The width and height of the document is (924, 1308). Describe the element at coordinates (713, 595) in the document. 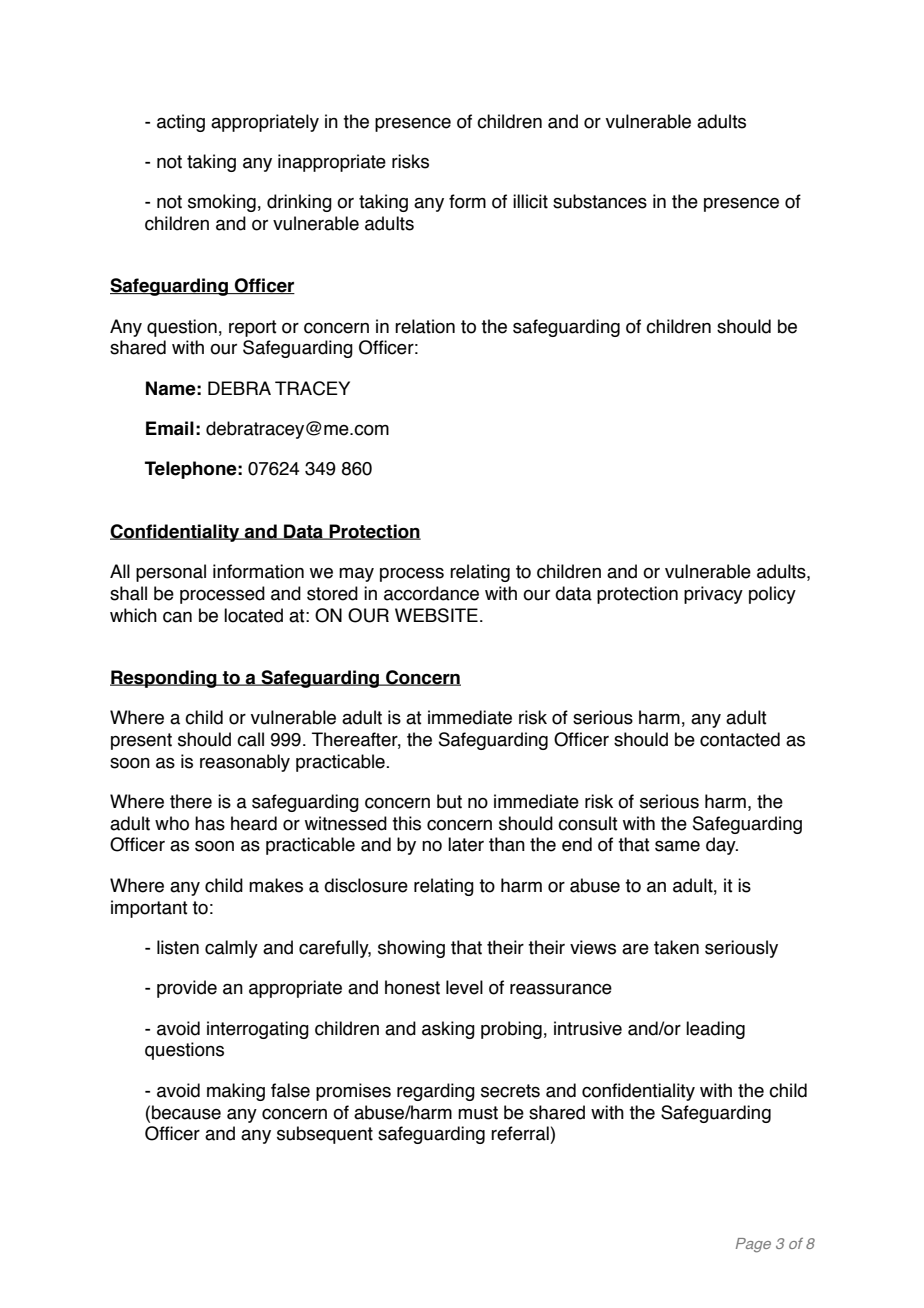

I see `privacy` at that location.
